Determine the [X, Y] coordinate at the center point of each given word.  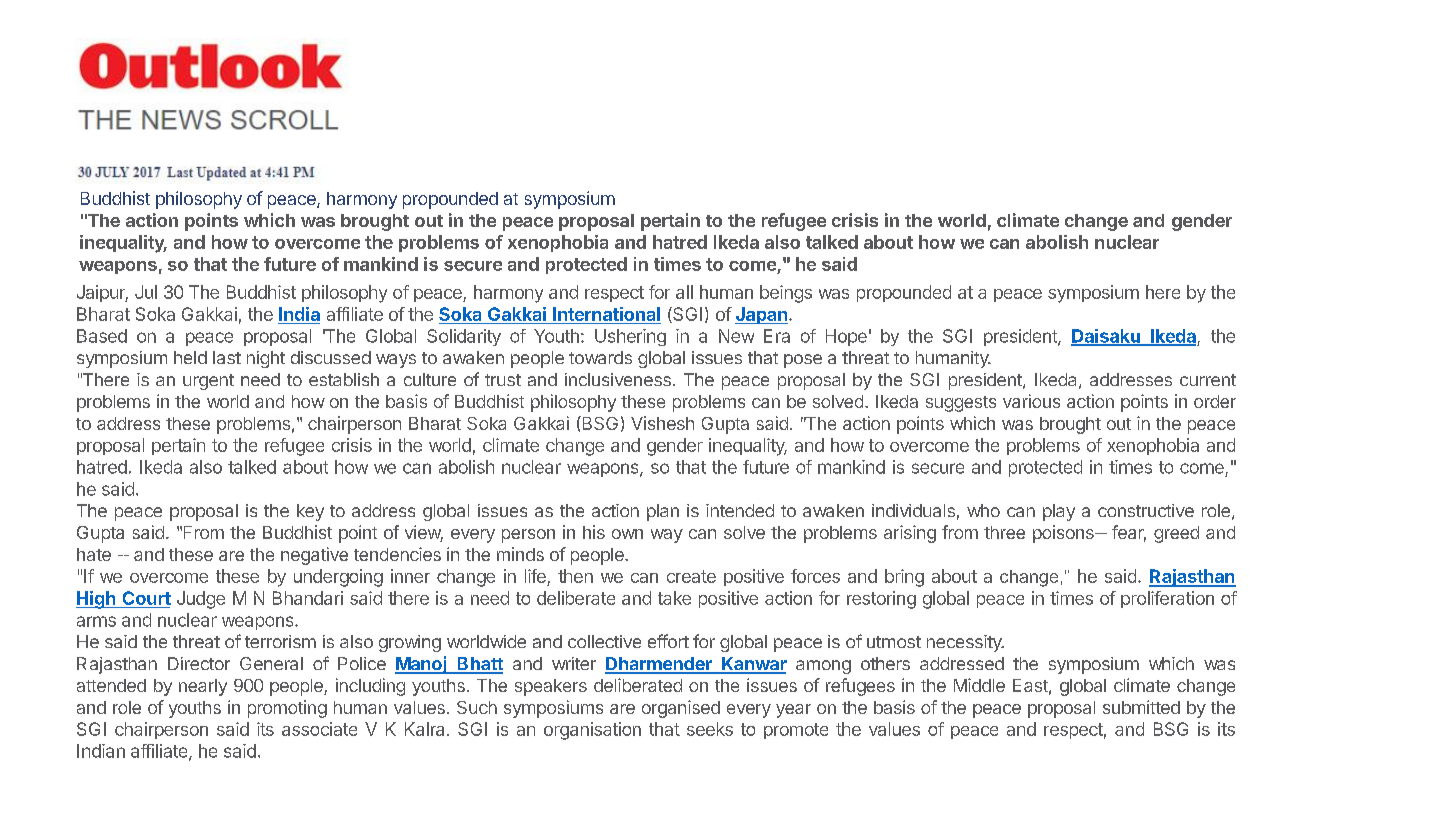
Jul [146, 292]
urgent [208, 382]
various [1031, 401]
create [691, 576]
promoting [287, 709]
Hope [846, 337]
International [606, 314]
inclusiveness [618, 379]
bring [904, 578]
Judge [201, 600]
